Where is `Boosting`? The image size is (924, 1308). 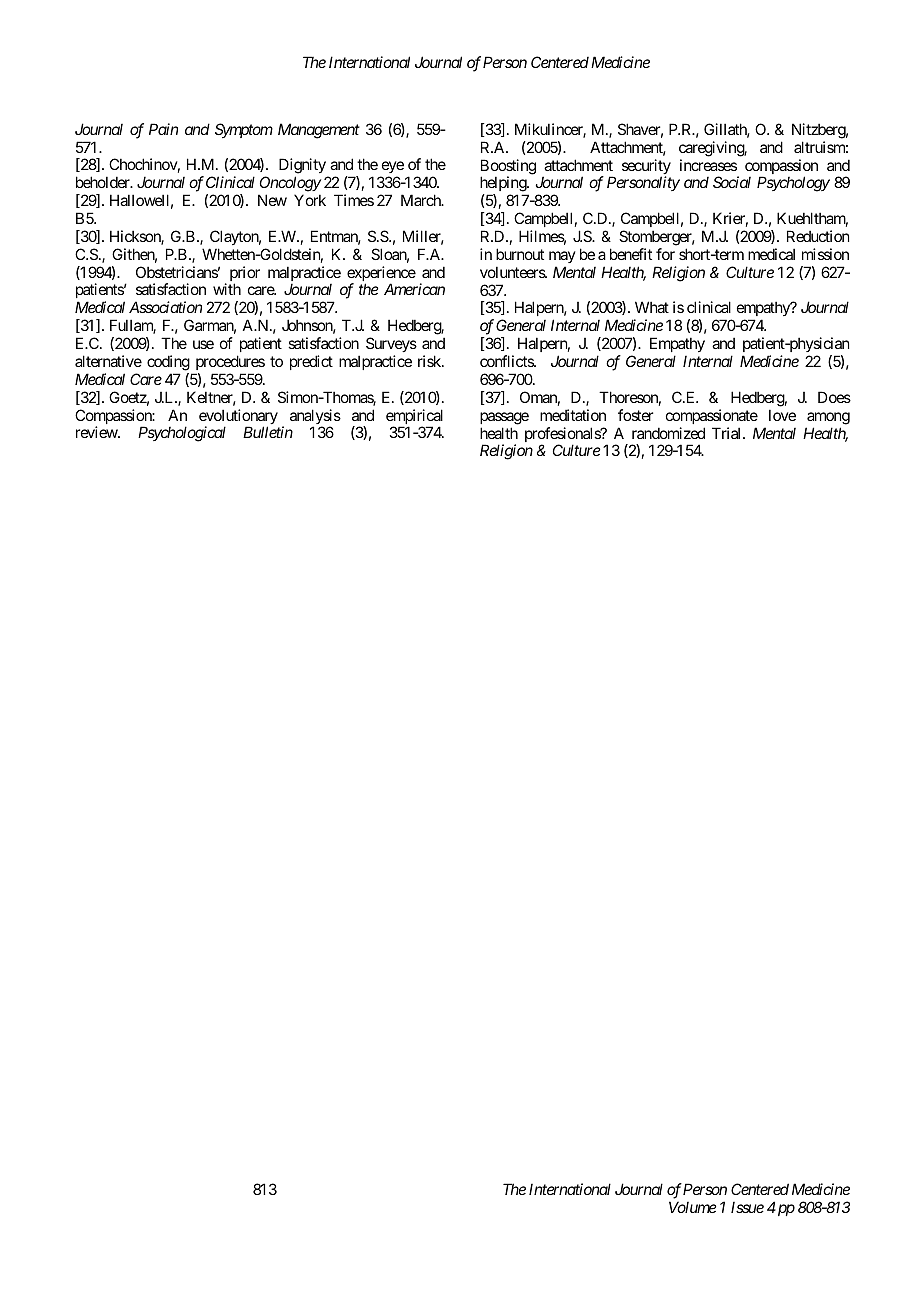 Boosting is located at coordinates (508, 168).
